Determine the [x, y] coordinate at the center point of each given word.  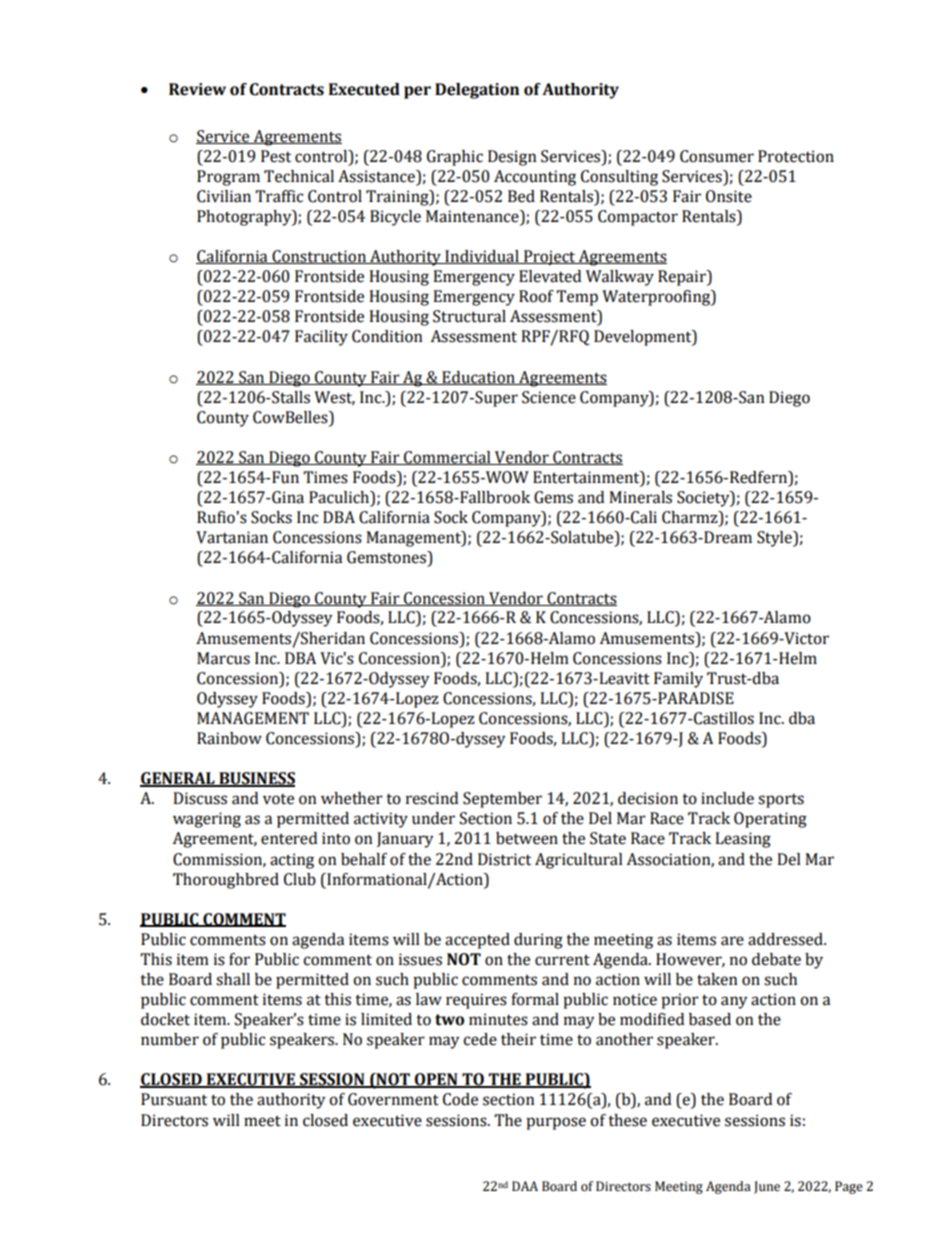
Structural [469, 316]
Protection [796, 156]
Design [512, 158]
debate [776, 959]
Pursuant [174, 1099]
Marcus [223, 658]
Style [775, 539]
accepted [477, 941]
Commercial [447, 458]
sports [781, 801]
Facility [321, 338]
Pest [276, 156]
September [502, 800]
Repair [683, 278]
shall [233, 979]
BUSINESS [256, 779]
